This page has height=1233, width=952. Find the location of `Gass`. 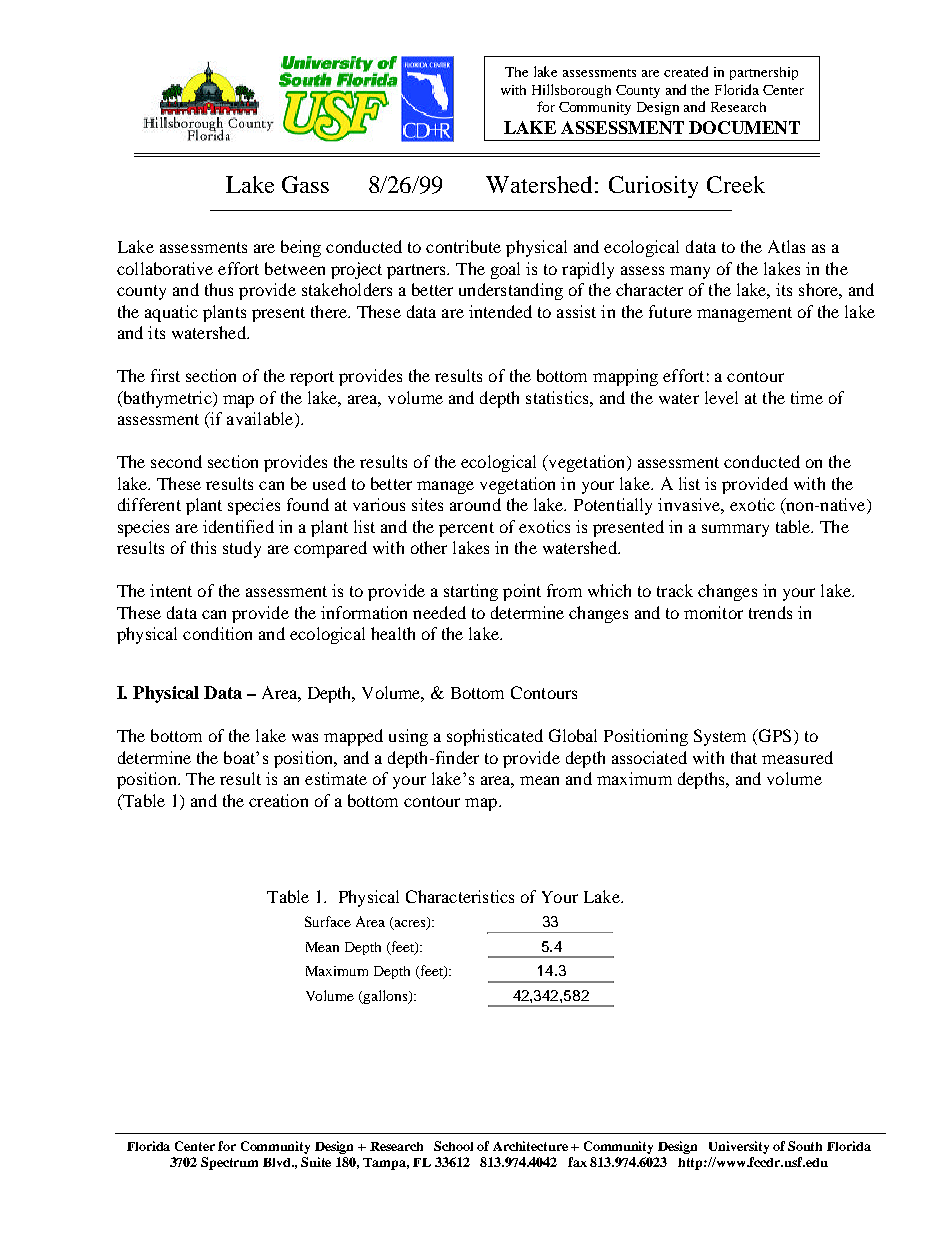

Gass is located at coordinates (305, 184).
